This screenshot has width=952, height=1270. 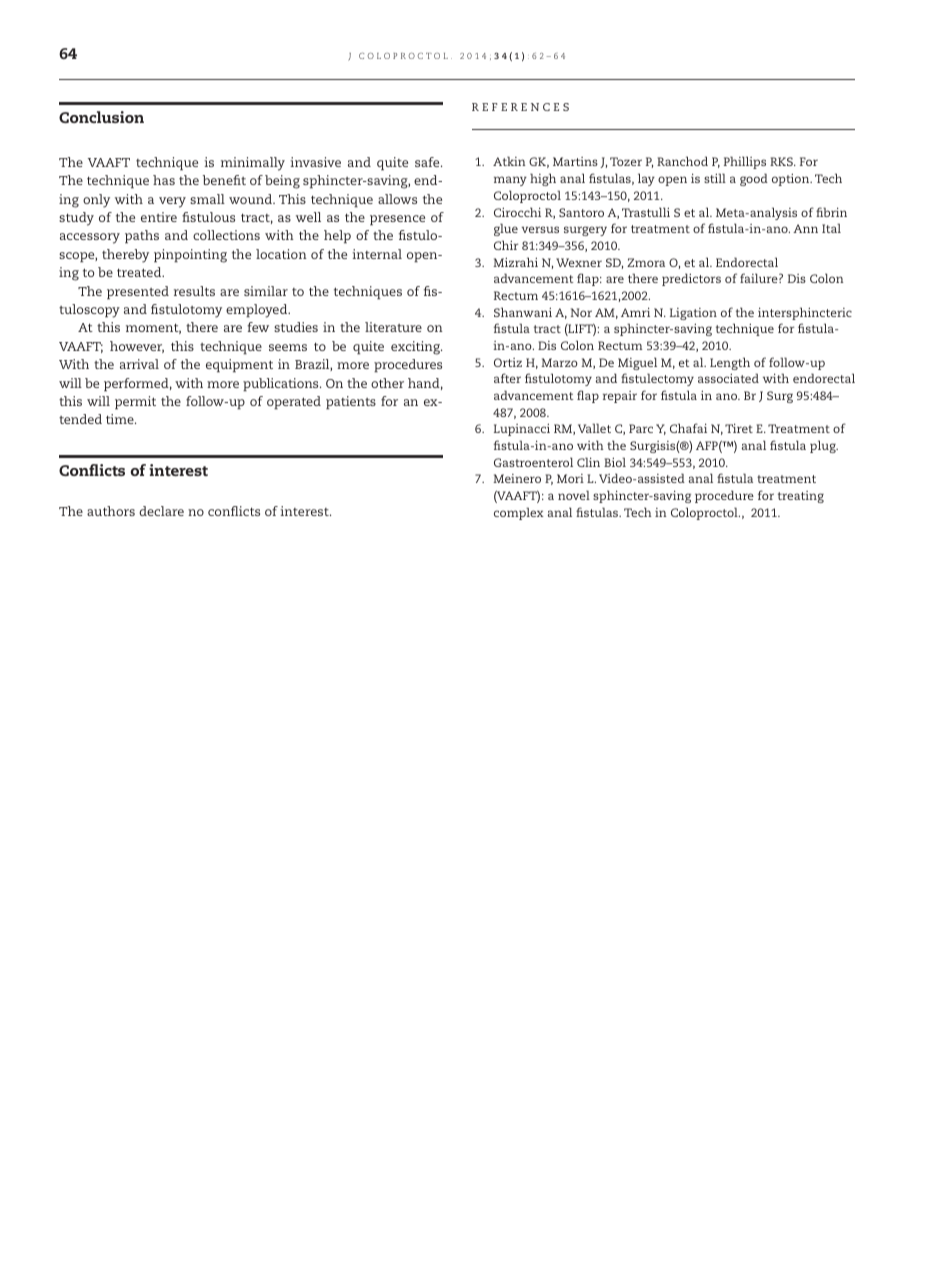 I want to click on associated, so click(x=728, y=378).
